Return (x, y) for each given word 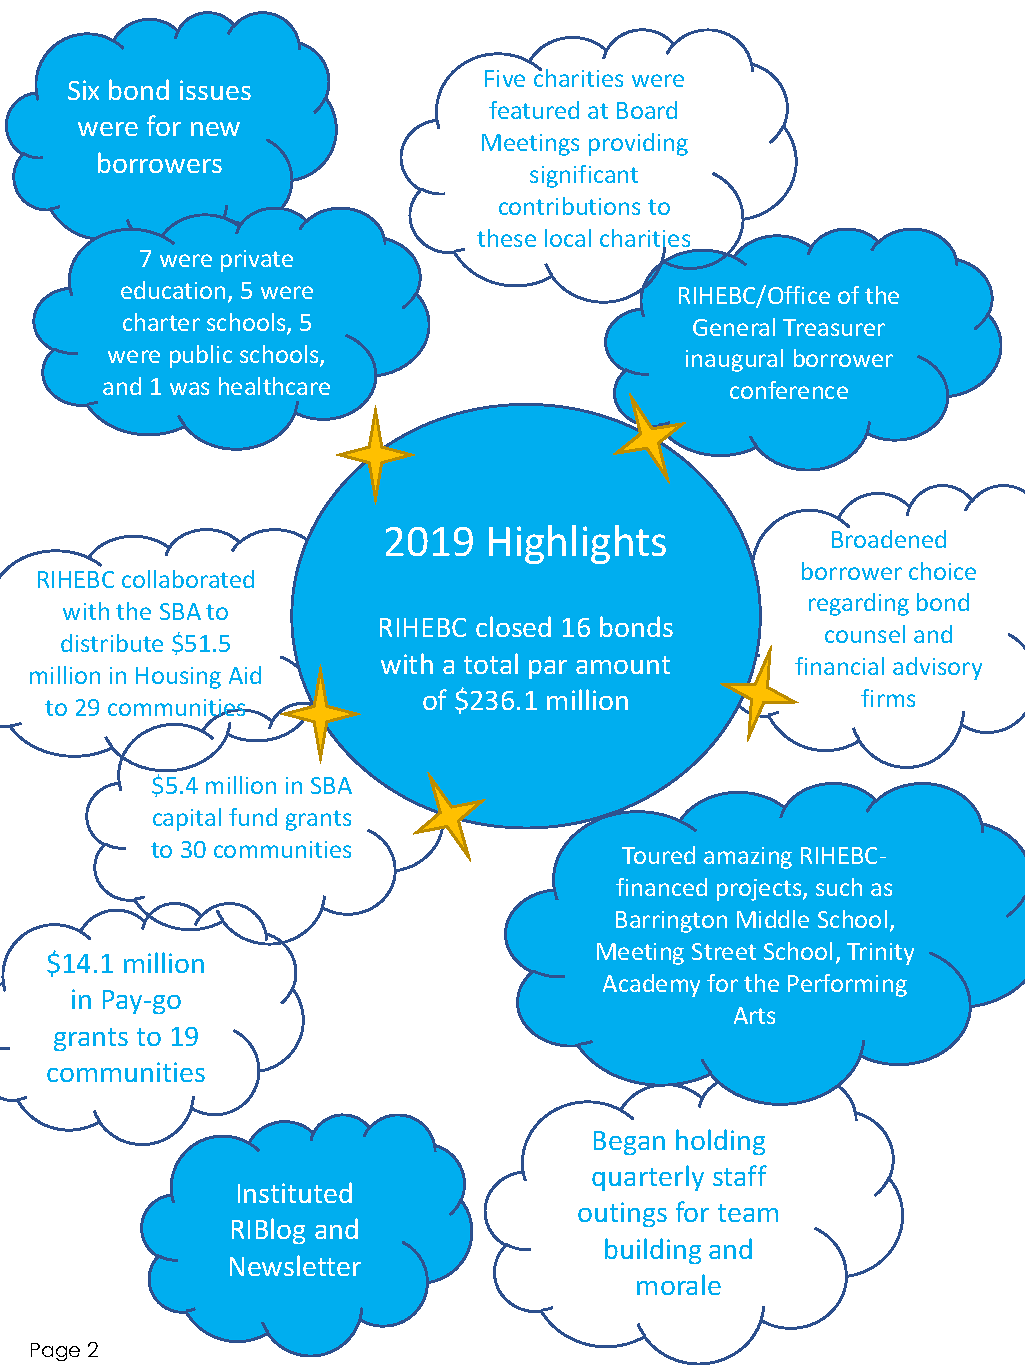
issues (215, 90)
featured (534, 110)
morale (679, 1284)
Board (647, 110)
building (653, 1251)
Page (55, 1352)
